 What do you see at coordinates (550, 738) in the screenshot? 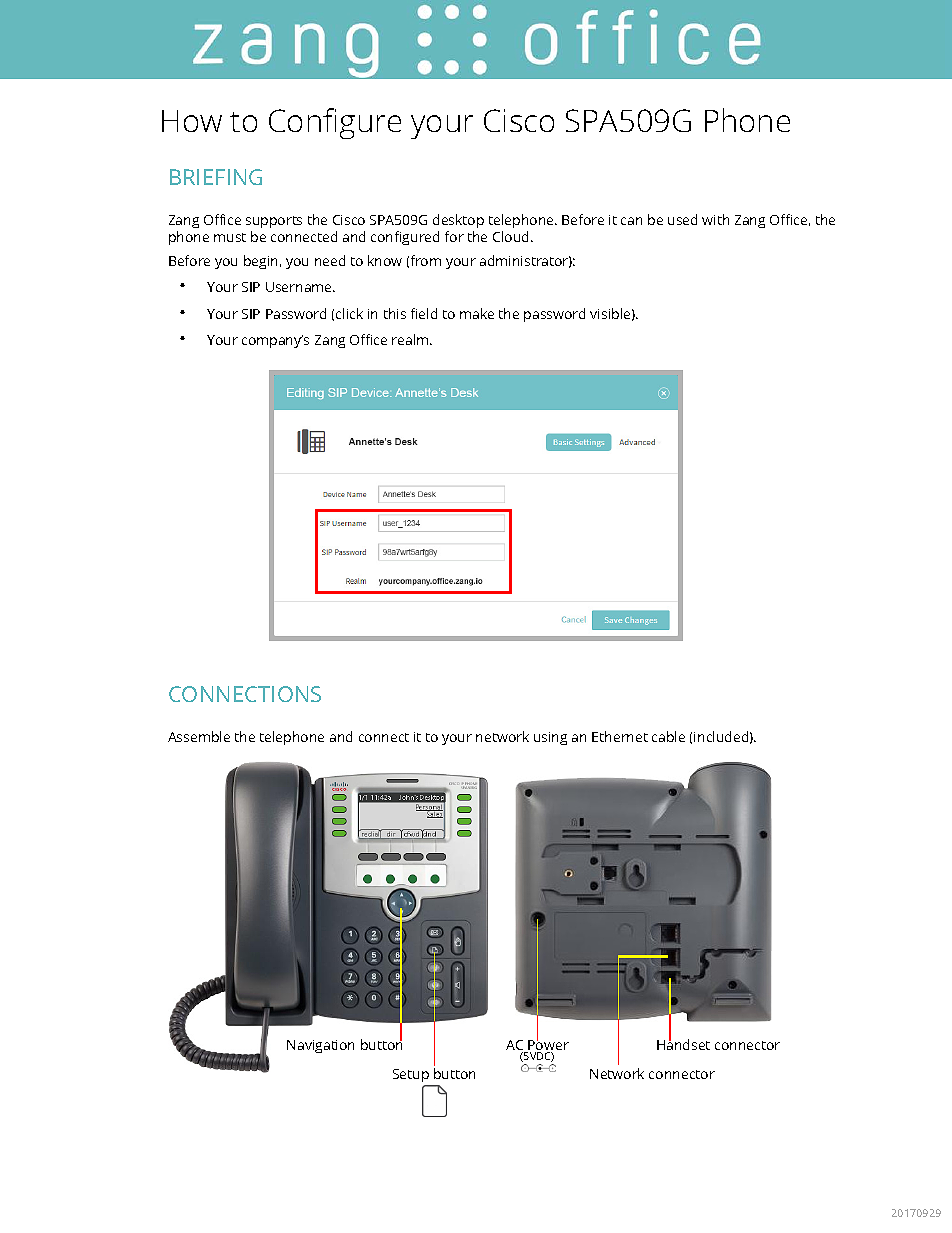
I see `using` at bounding box center [550, 738].
